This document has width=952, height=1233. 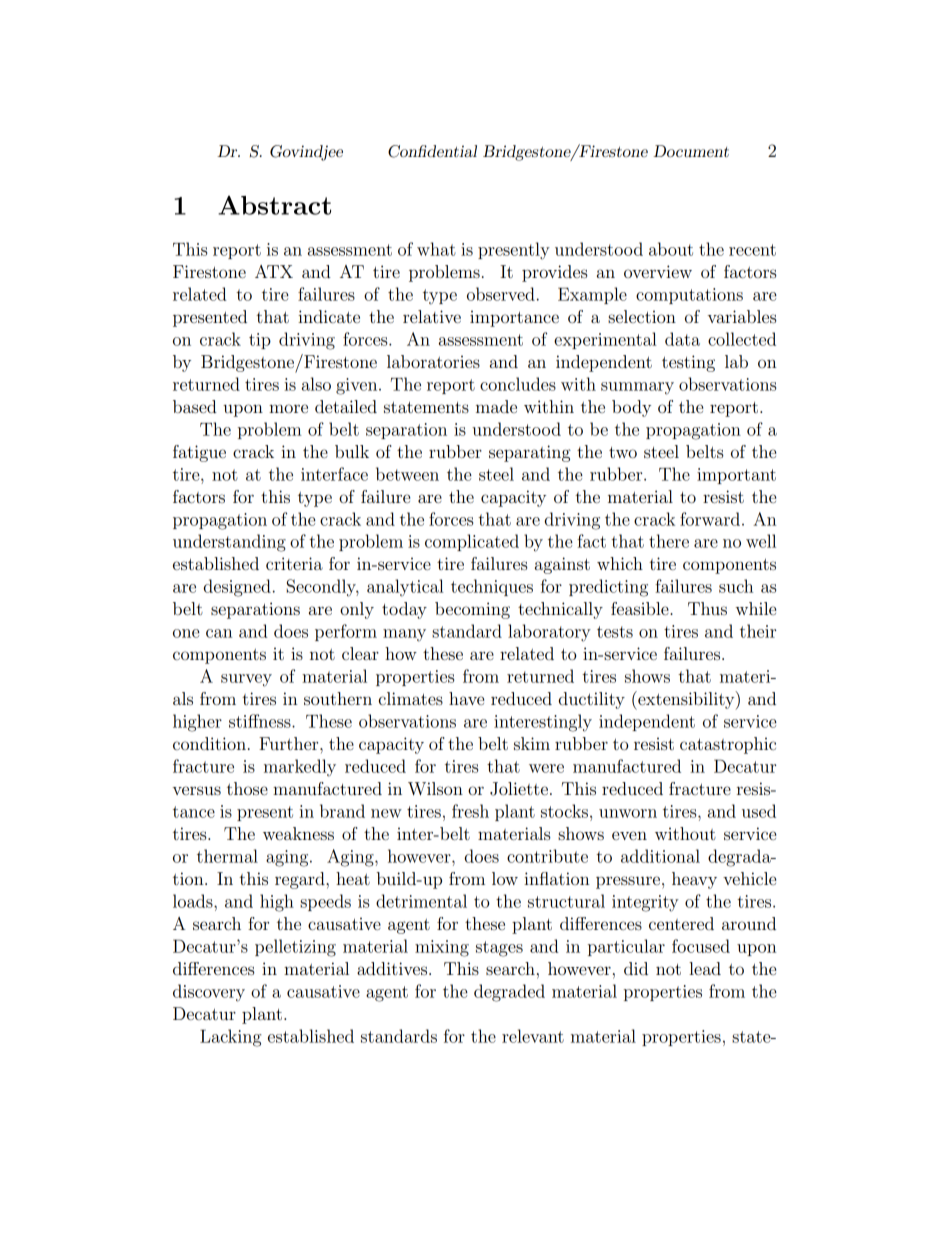 What do you see at coordinates (230, 1038) in the document?
I see `Lacking` at bounding box center [230, 1038].
